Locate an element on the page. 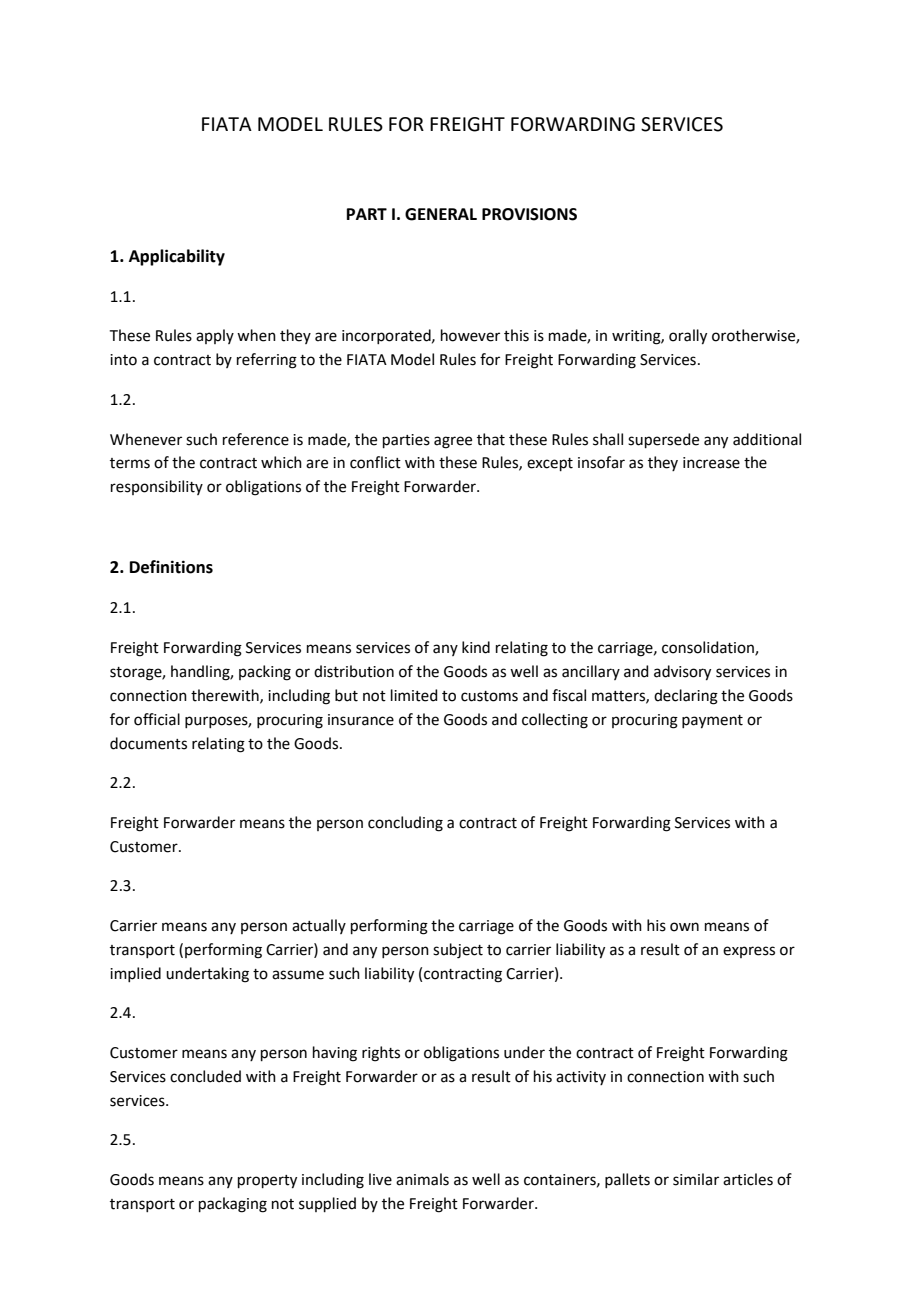 This image has height=1308, width=924. GENERAL is located at coordinates (441, 214).
